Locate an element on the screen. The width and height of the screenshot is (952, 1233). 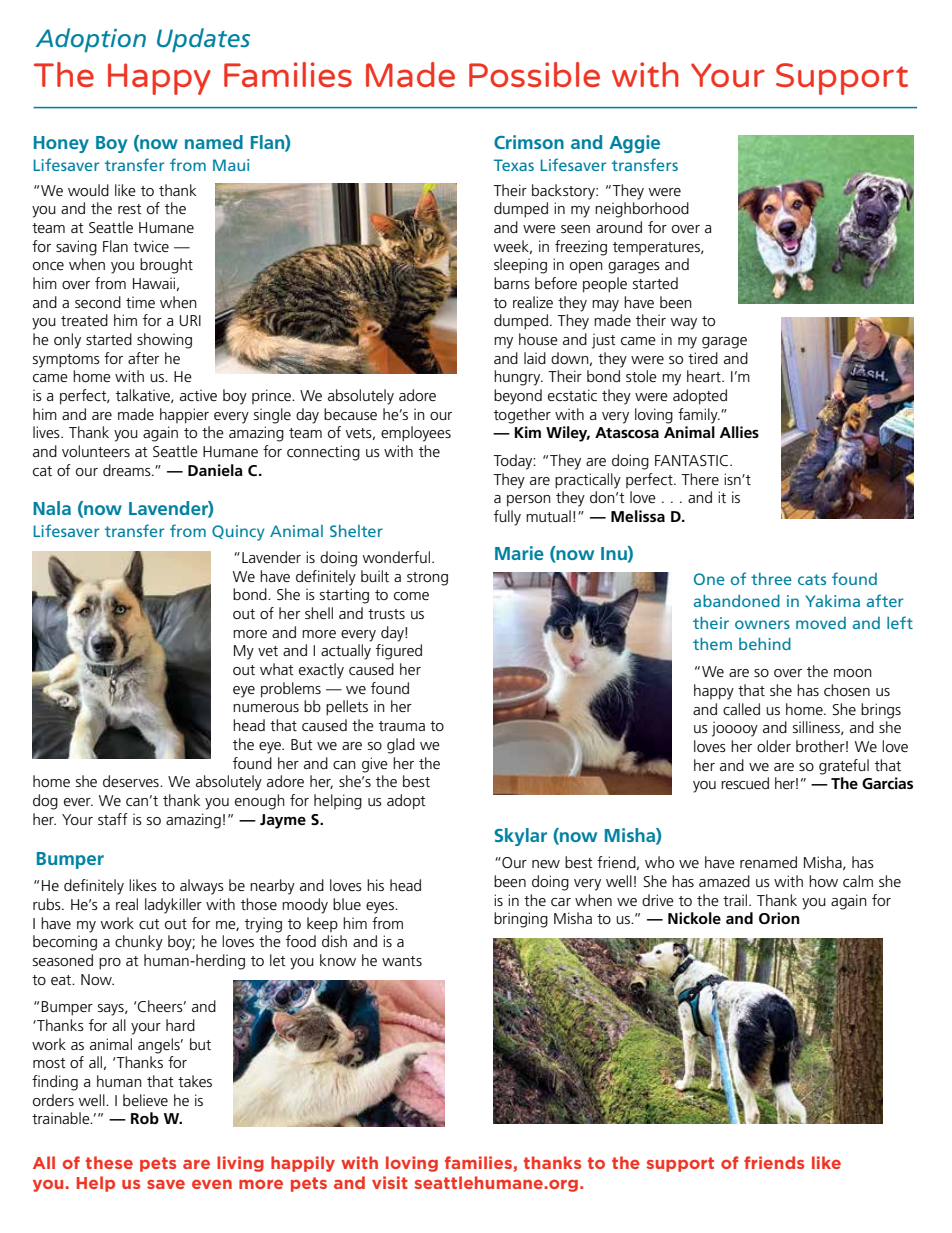
Updates is located at coordinates (203, 40).
